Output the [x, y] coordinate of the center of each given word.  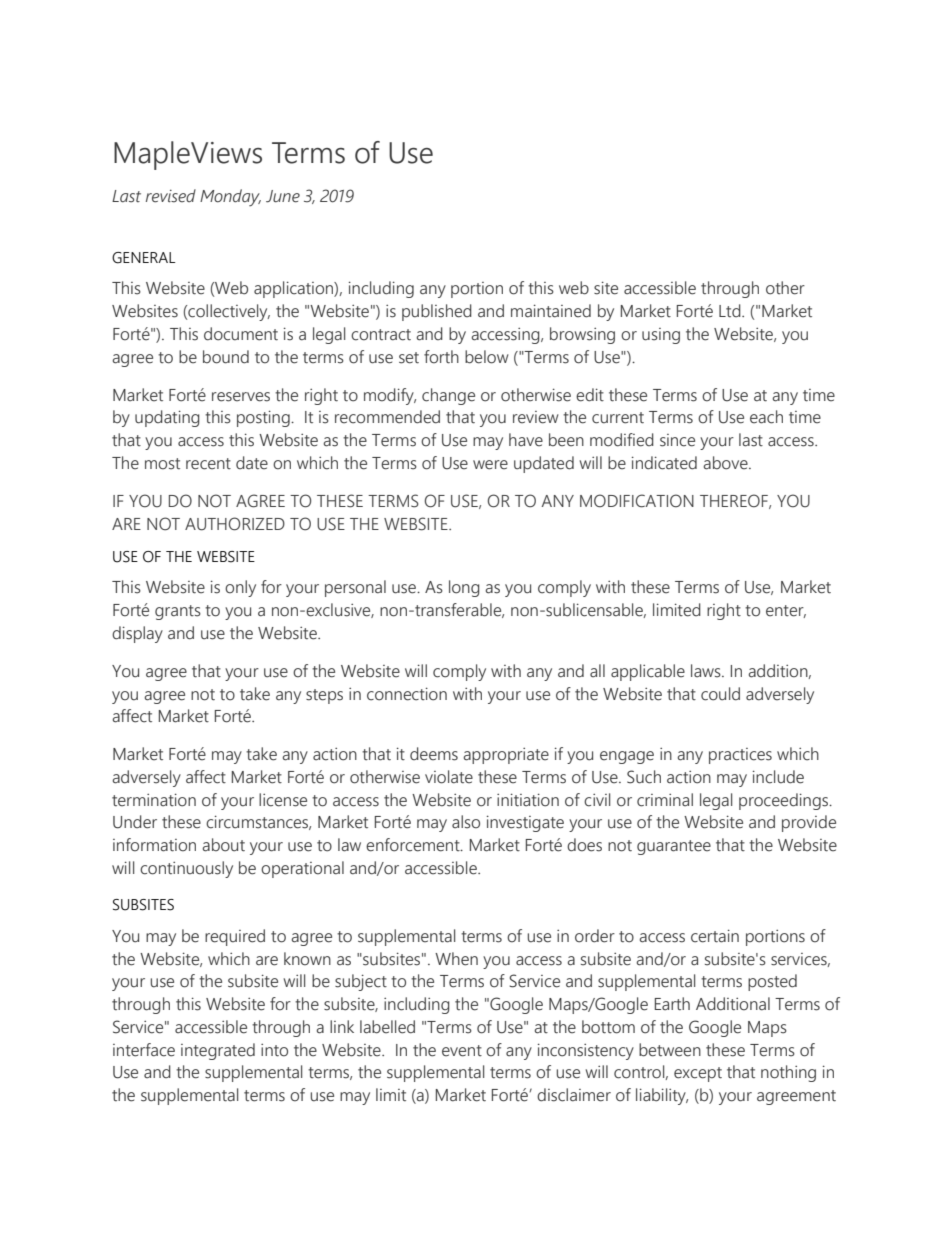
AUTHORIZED [235, 524]
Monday [230, 198]
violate [449, 777]
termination [154, 800]
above [726, 463]
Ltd [731, 311]
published [437, 312]
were [490, 465]
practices [740, 756]
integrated [218, 1051]
